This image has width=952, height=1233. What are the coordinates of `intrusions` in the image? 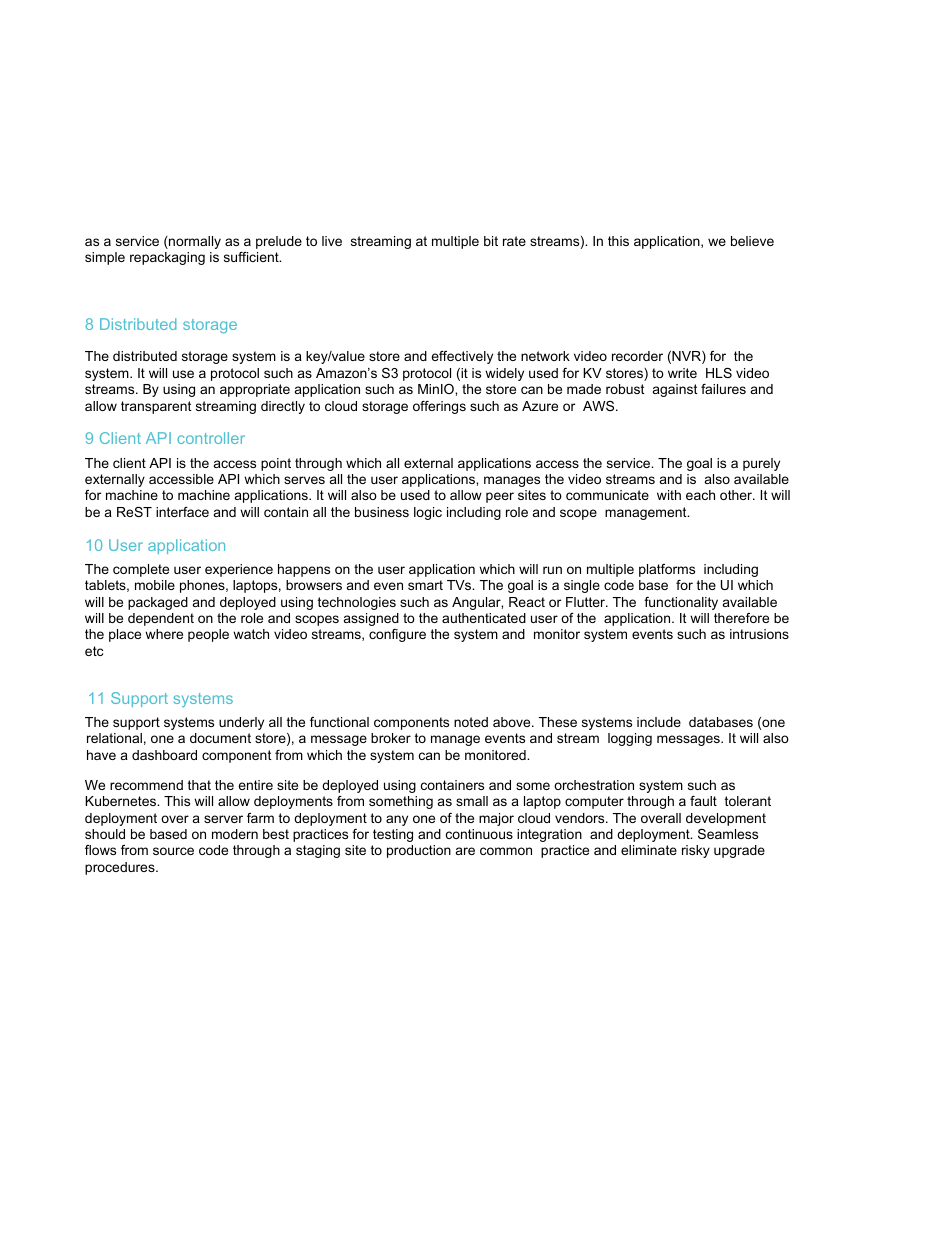 It's located at (759, 634).
